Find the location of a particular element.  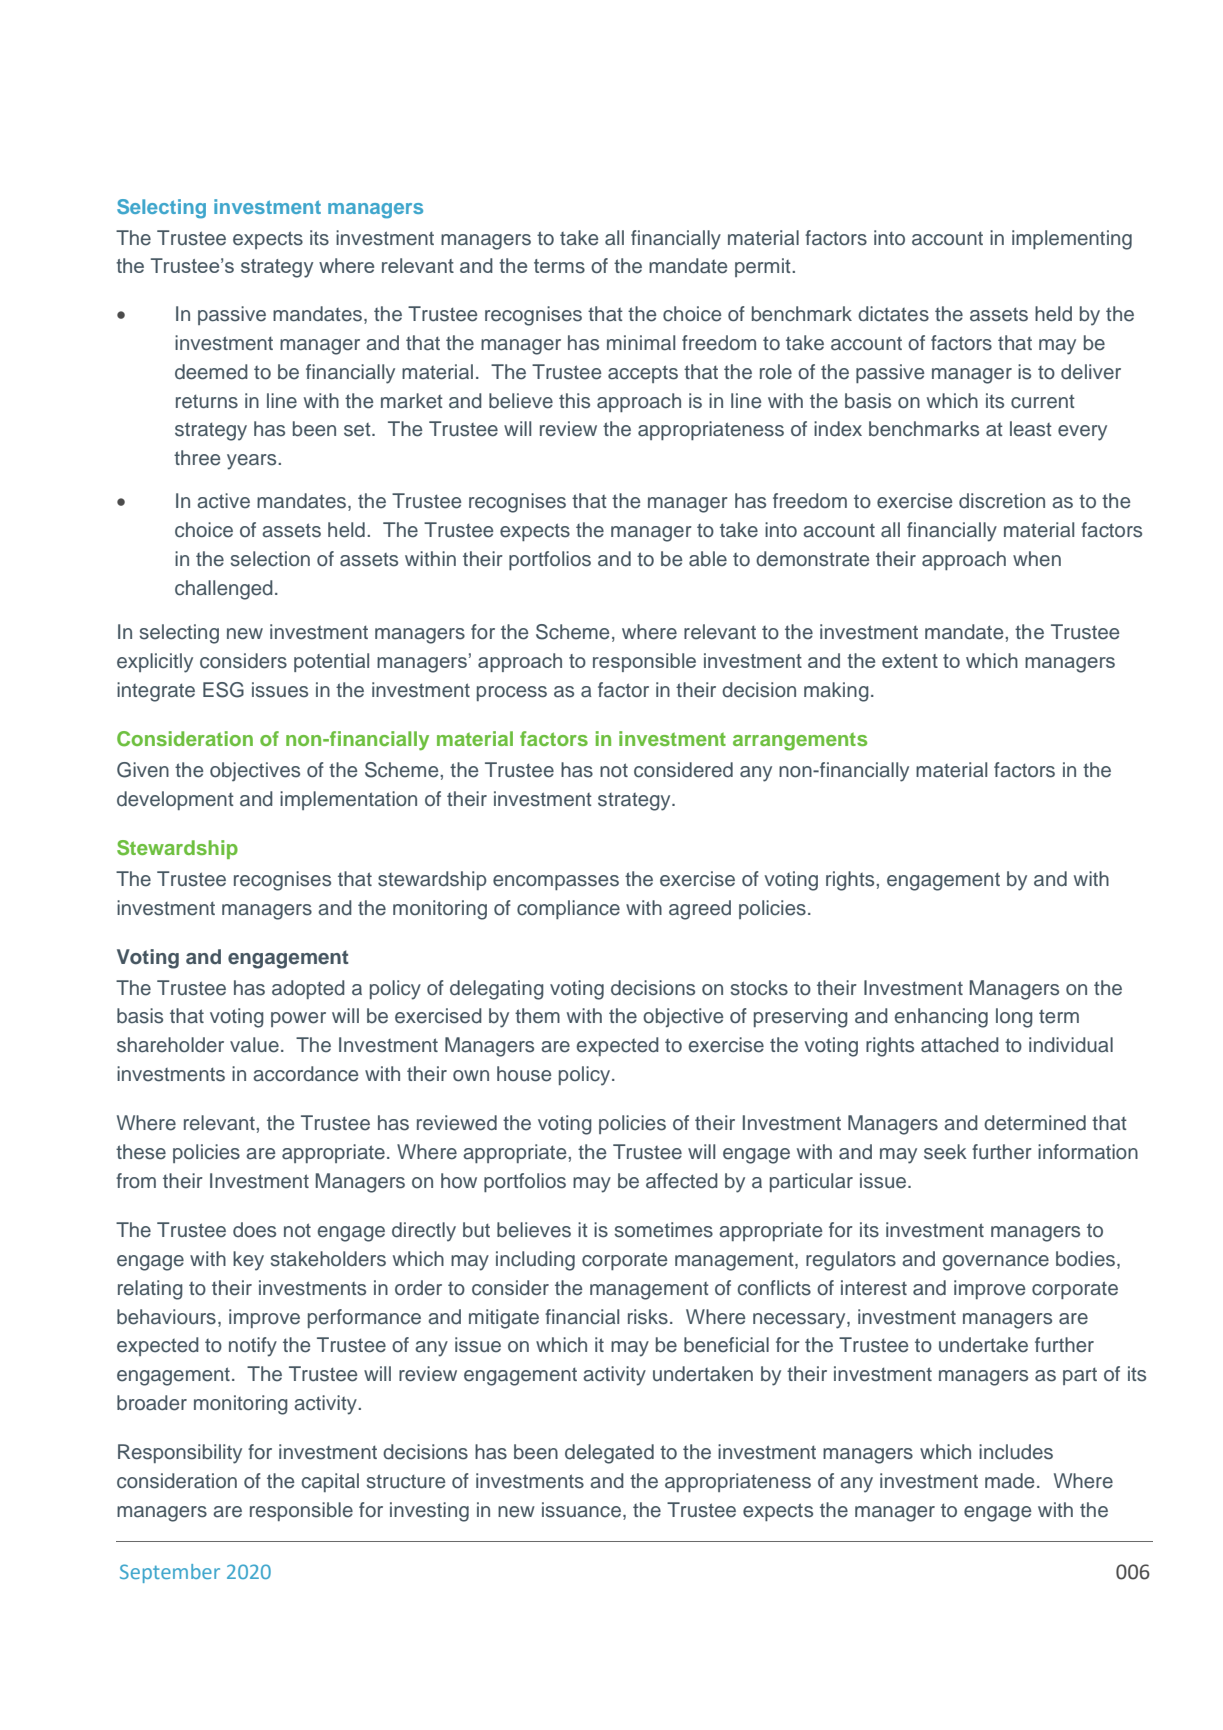

issuance is located at coordinates (581, 1510).
